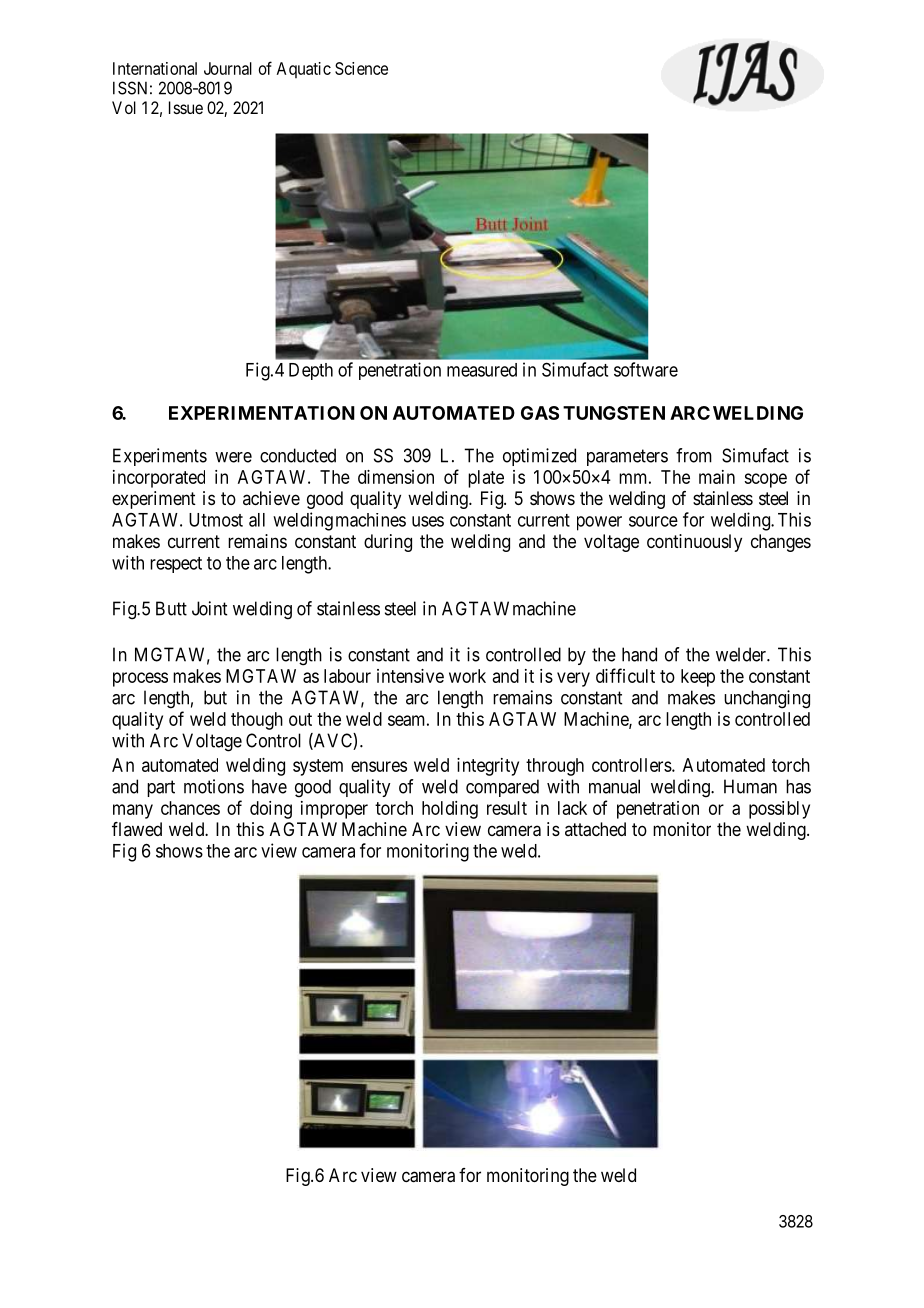 Image resolution: width=924 pixels, height=1308 pixels. Describe the element at coordinates (304, 70) in the image. I see `Aquatic` at that location.
